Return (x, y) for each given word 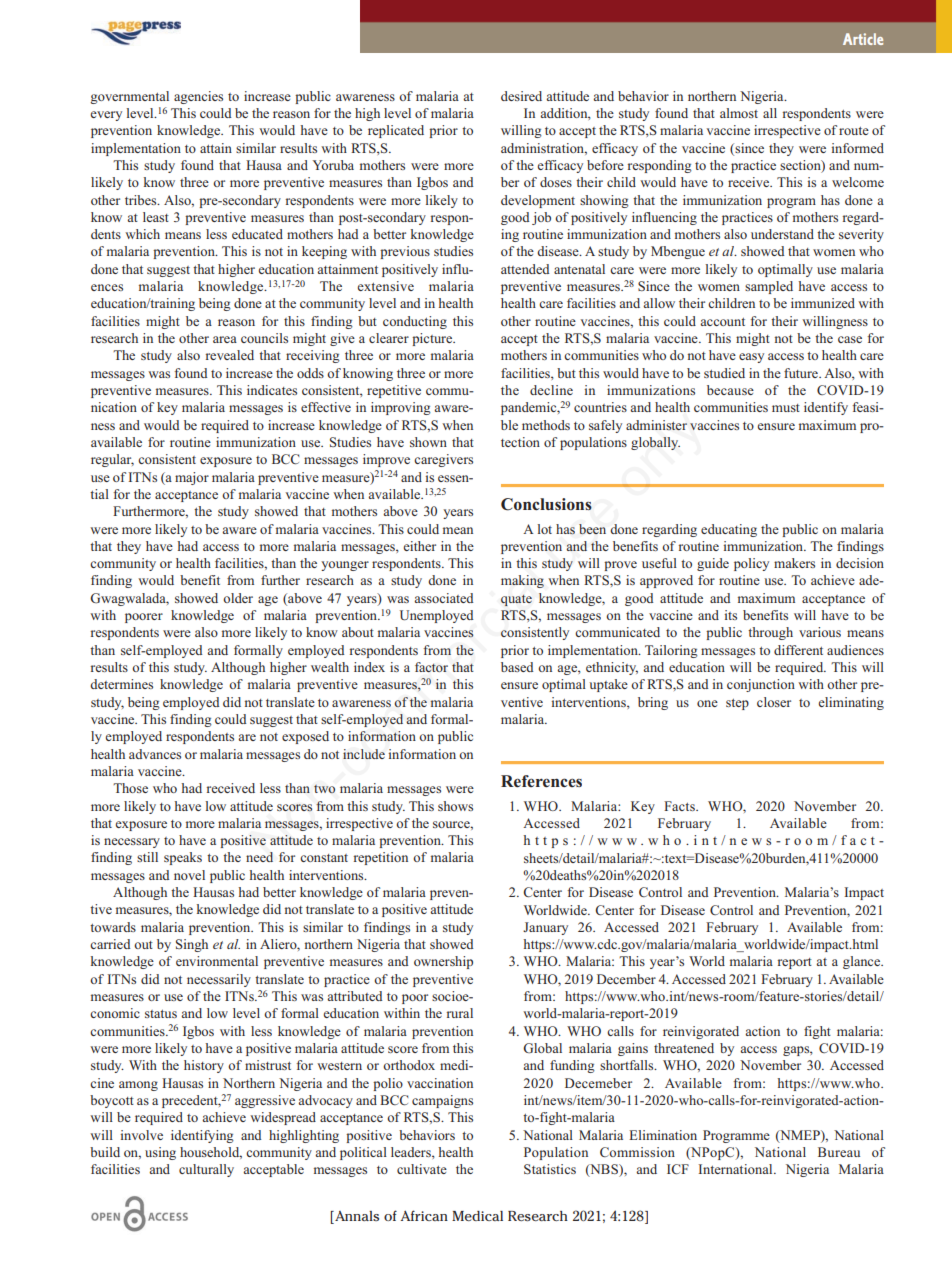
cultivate (422, 1169)
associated (444, 598)
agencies (198, 97)
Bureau (839, 1152)
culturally (206, 1170)
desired (521, 96)
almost (739, 113)
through (770, 633)
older (238, 598)
